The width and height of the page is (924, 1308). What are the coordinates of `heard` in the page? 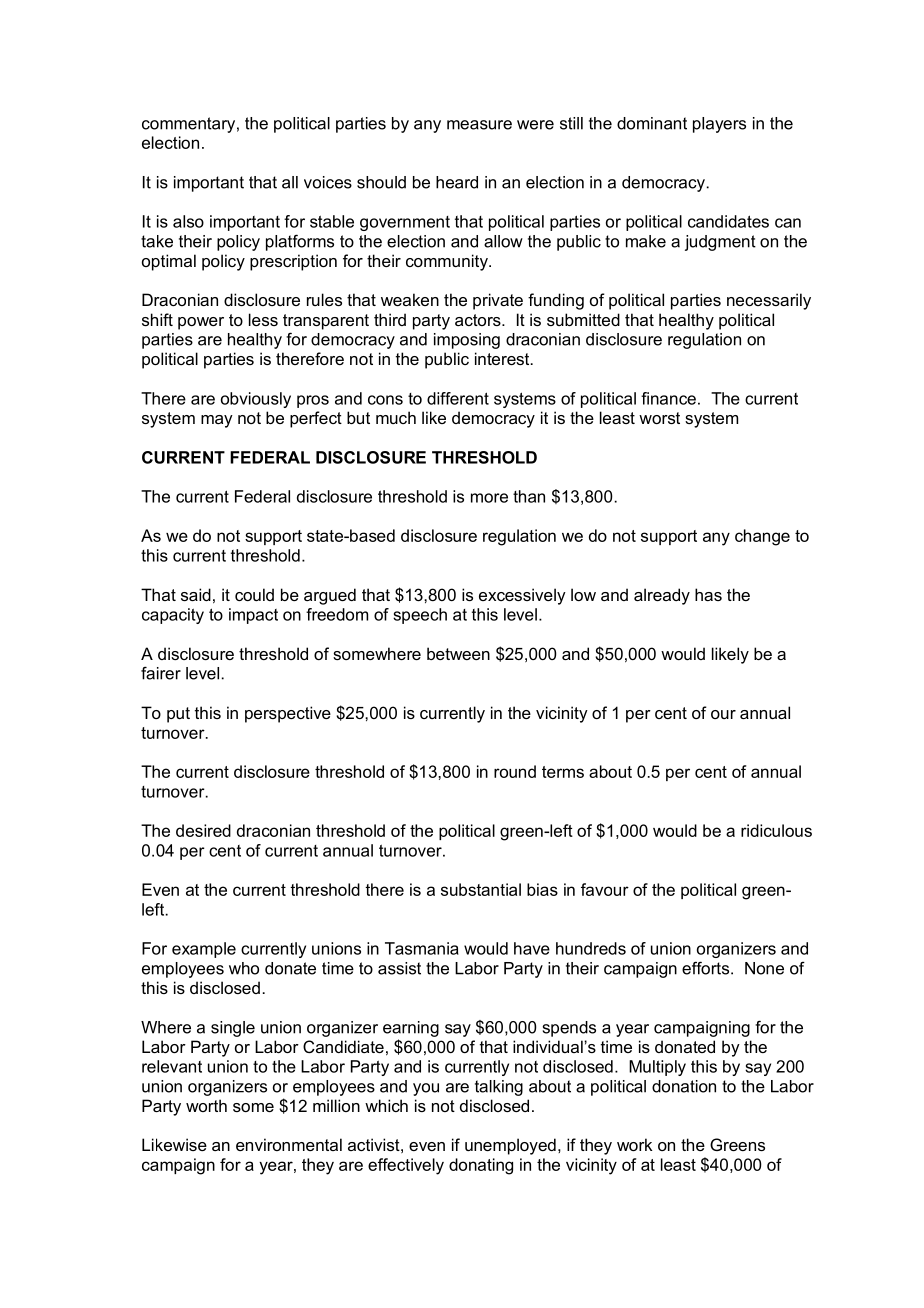 It's located at (457, 182).
